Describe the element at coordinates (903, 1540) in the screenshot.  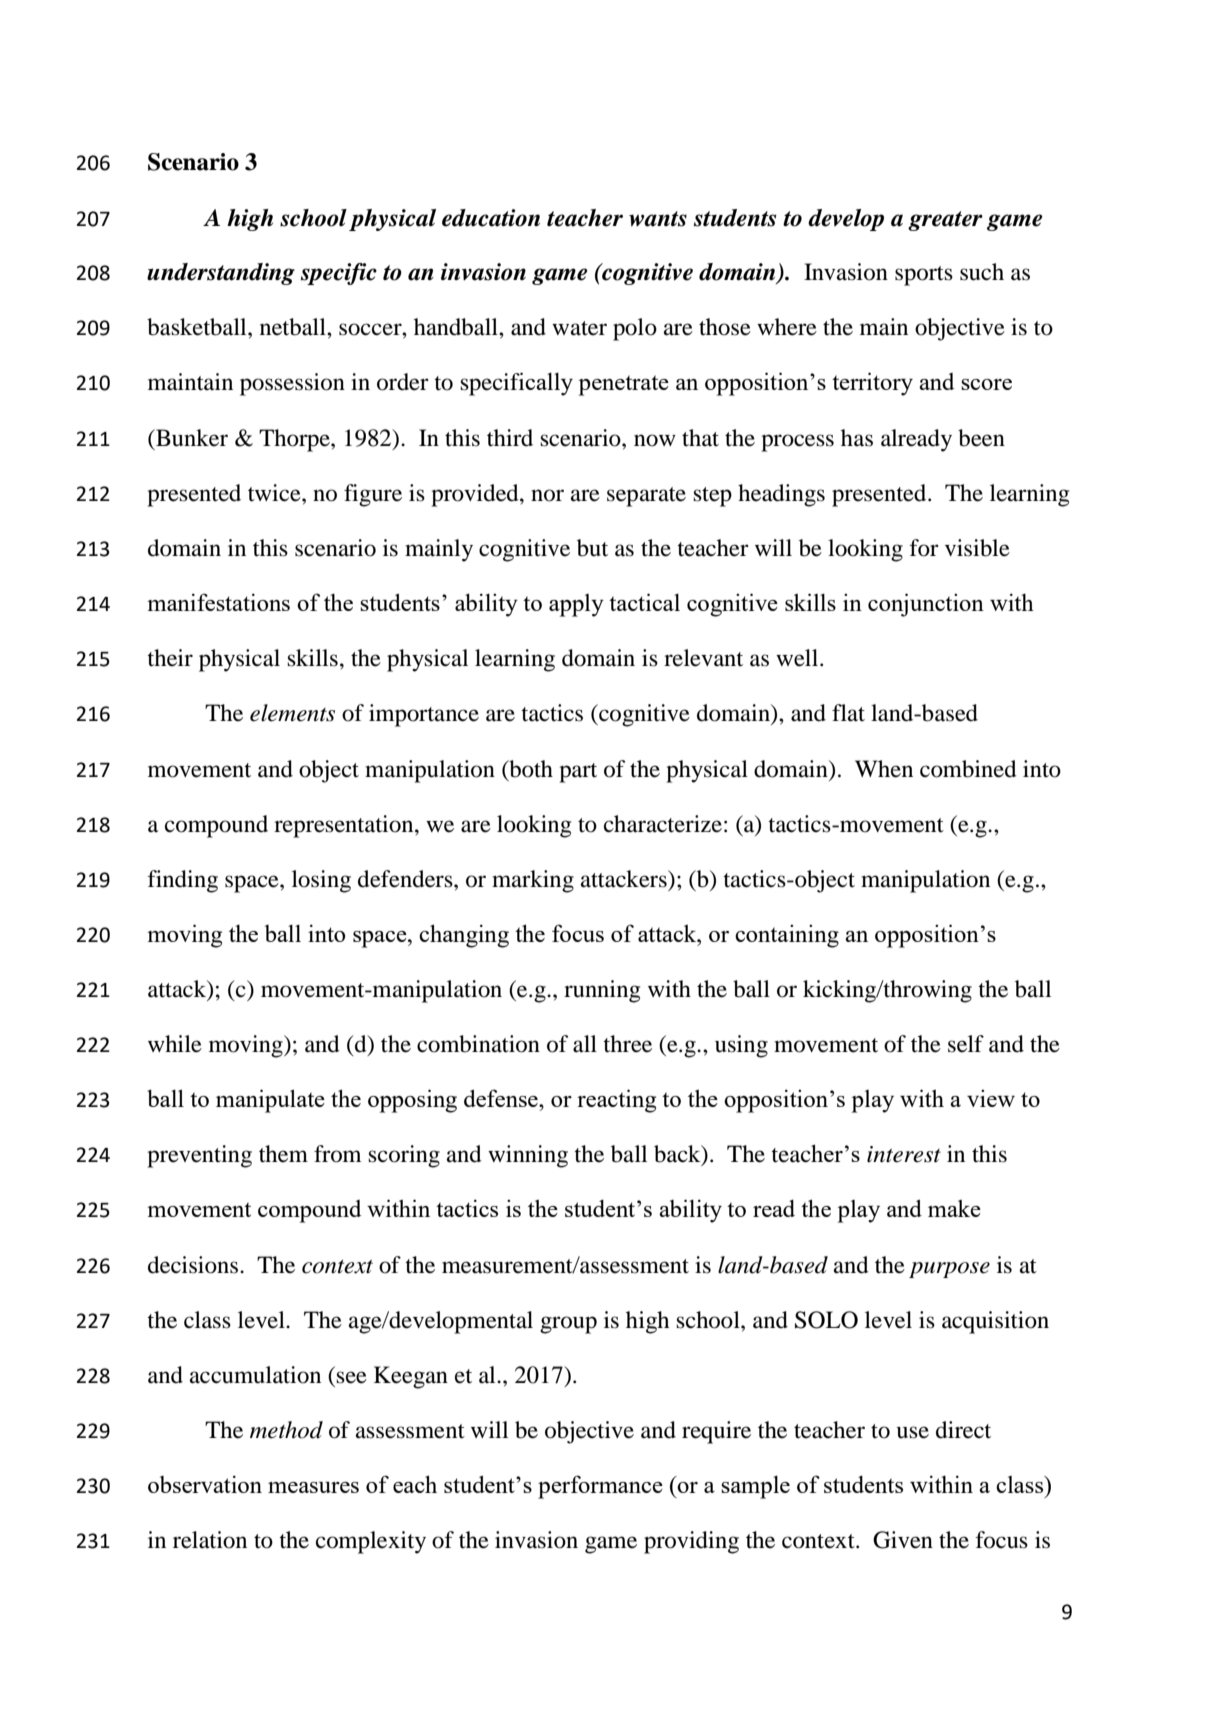
I see `Given` at that location.
